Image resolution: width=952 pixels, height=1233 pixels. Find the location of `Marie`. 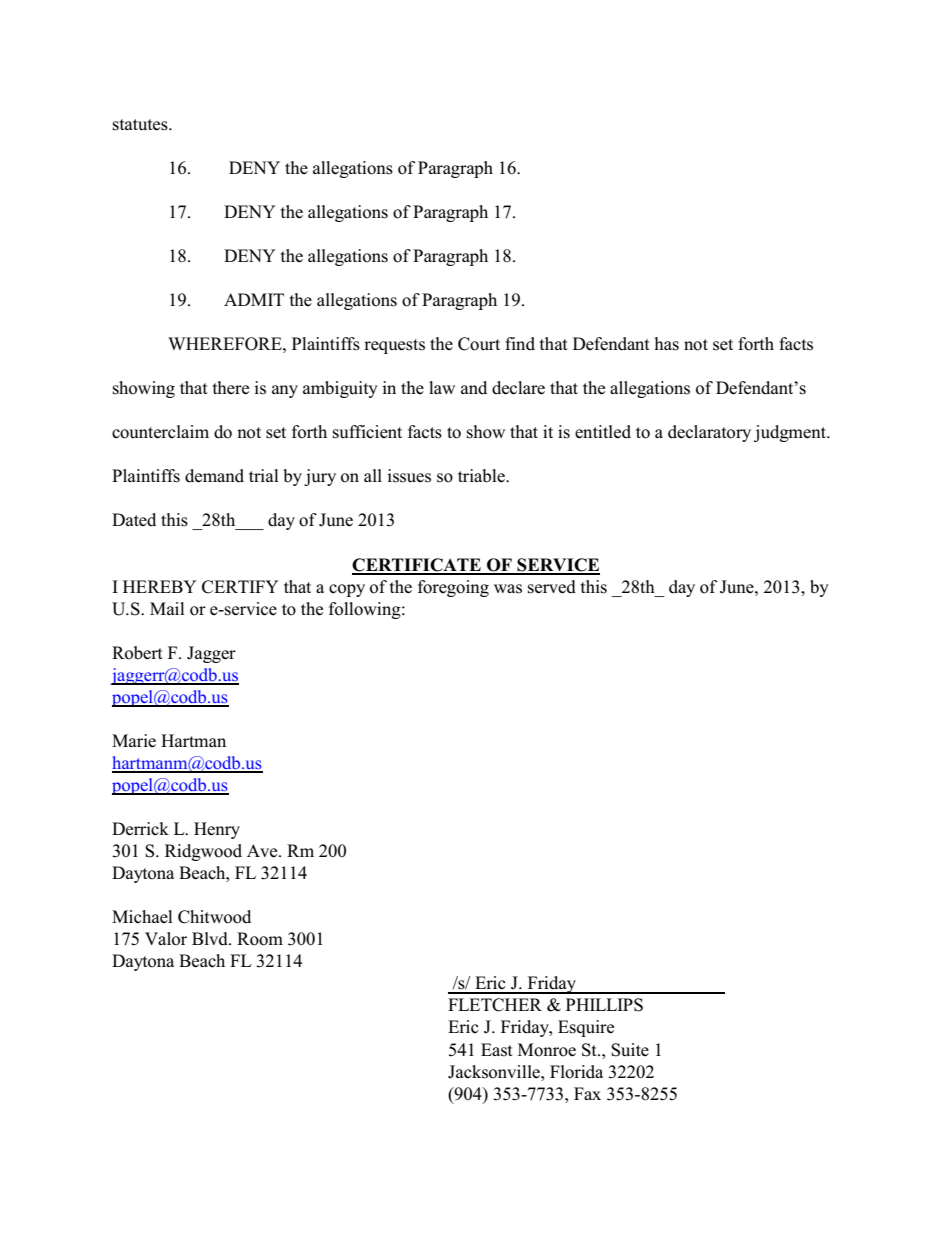

Marie is located at coordinates (134, 741).
